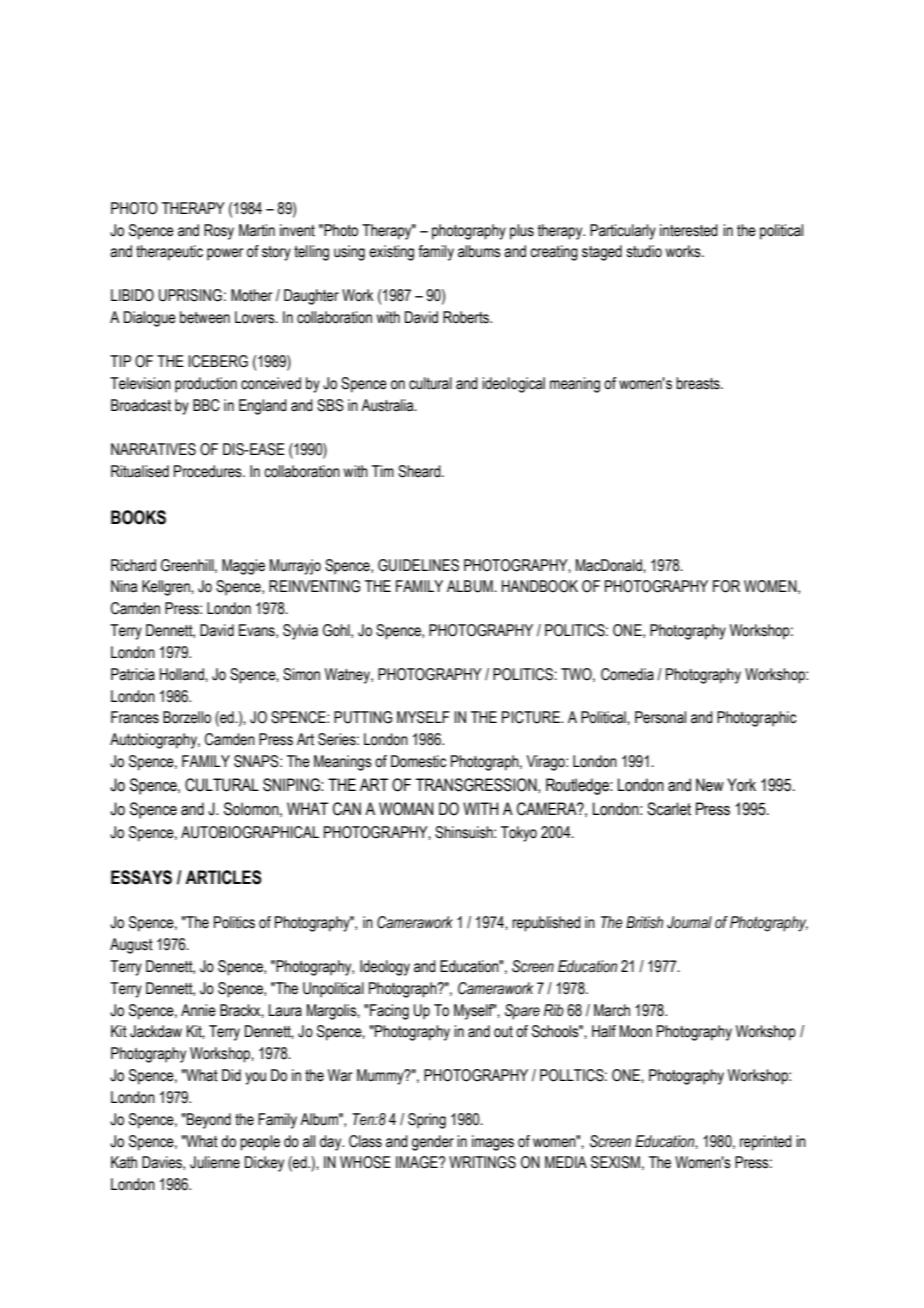 This screenshot has height=1308, width=924. What do you see at coordinates (660, 717) in the screenshot?
I see `Personal` at bounding box center [660, 717].
